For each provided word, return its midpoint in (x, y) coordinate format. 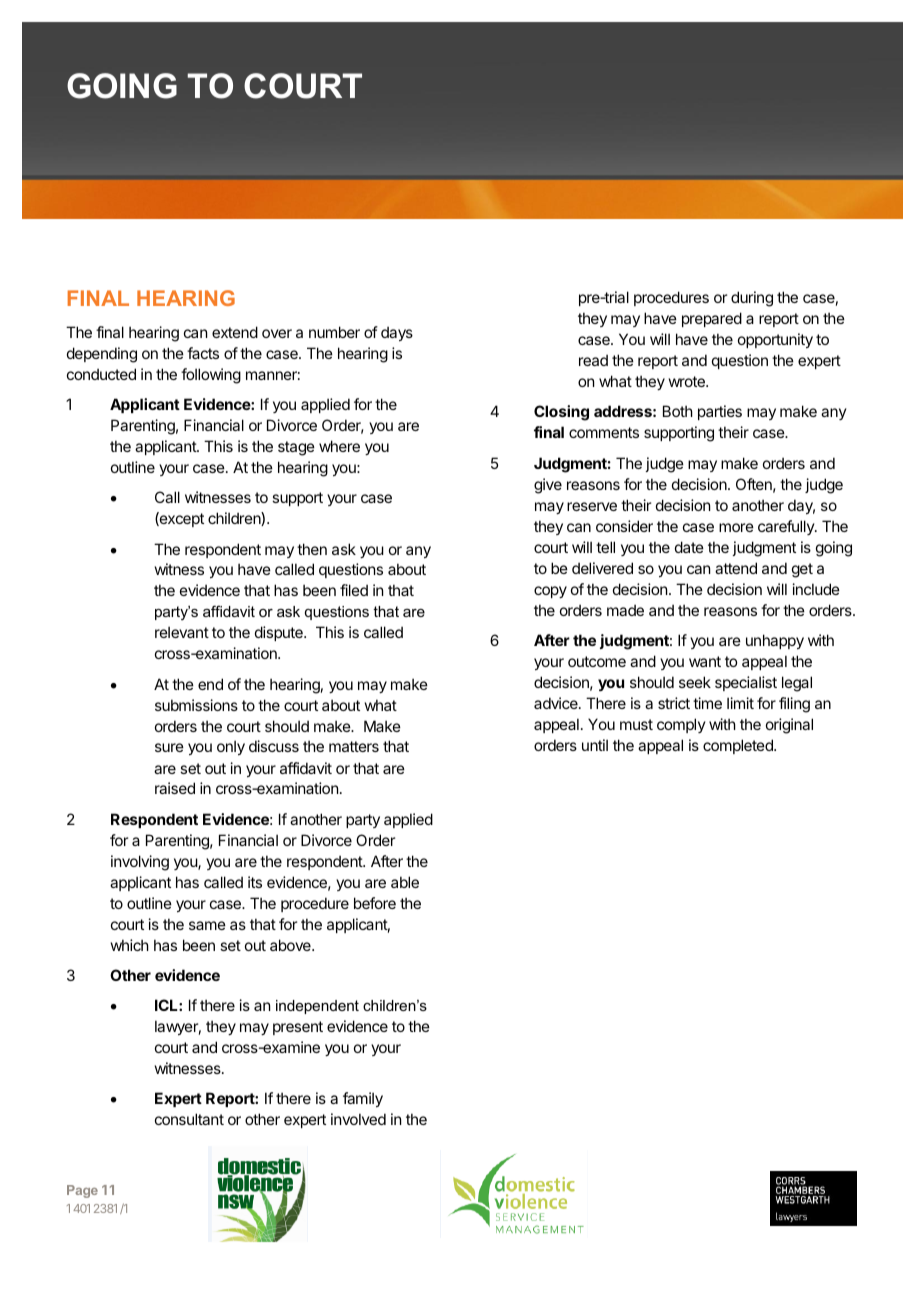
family (363, 1099)
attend (736, 568)
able (405, 882)
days (397, 333)
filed (354, 590)
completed (739, 746)
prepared (712, 319)
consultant (189, 1119)
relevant (182, 632)
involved (358, 1119)
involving (140, 863)
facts (203, 353)
